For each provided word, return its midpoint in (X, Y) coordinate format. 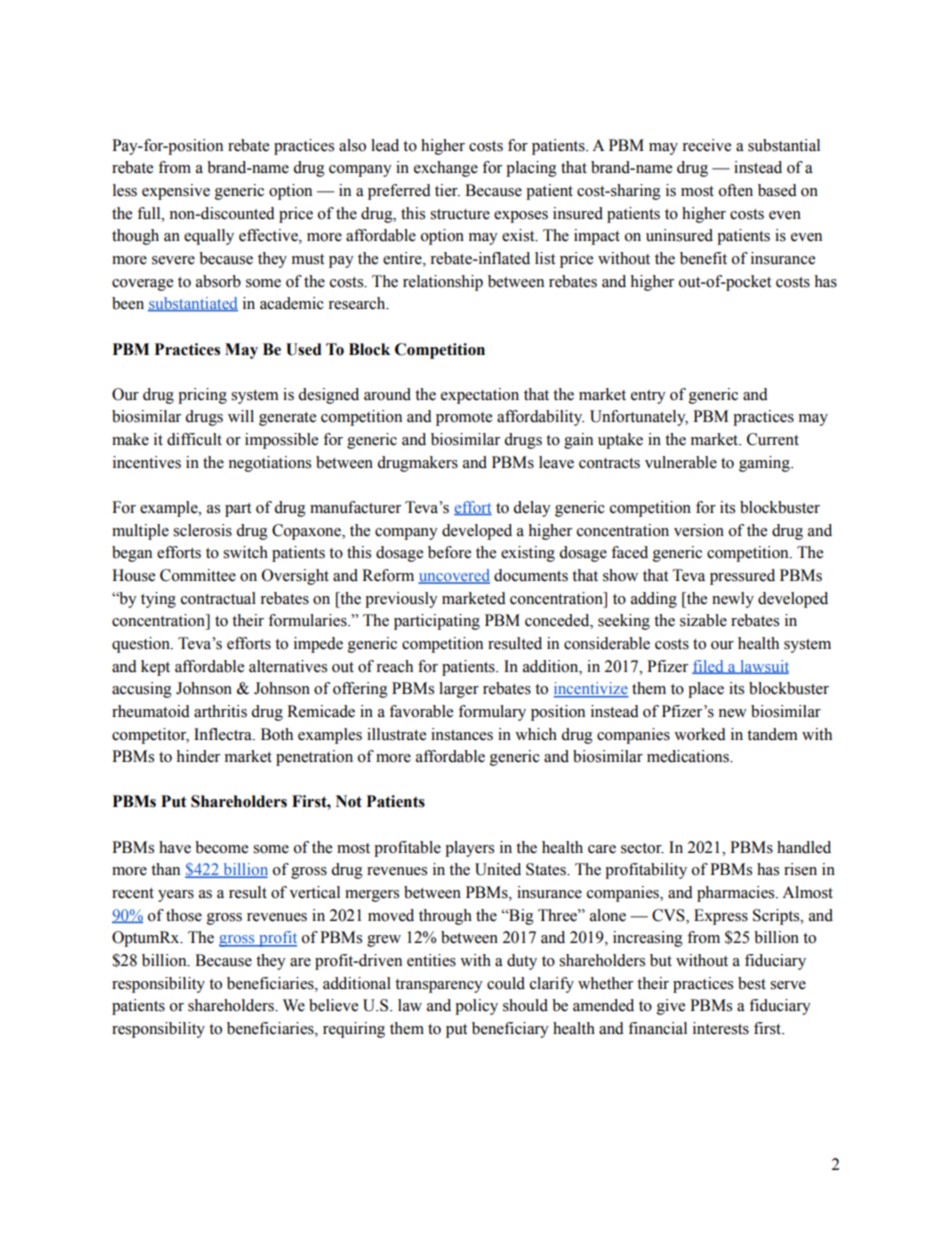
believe (333, 1005)
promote (464, 419)
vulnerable (681, 462)
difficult (194, 439)
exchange (446, 169)
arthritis (220, 711)
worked (700, 734)
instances (462, 734)
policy (476, 1007)
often (736, 190)
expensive (176, 192)
